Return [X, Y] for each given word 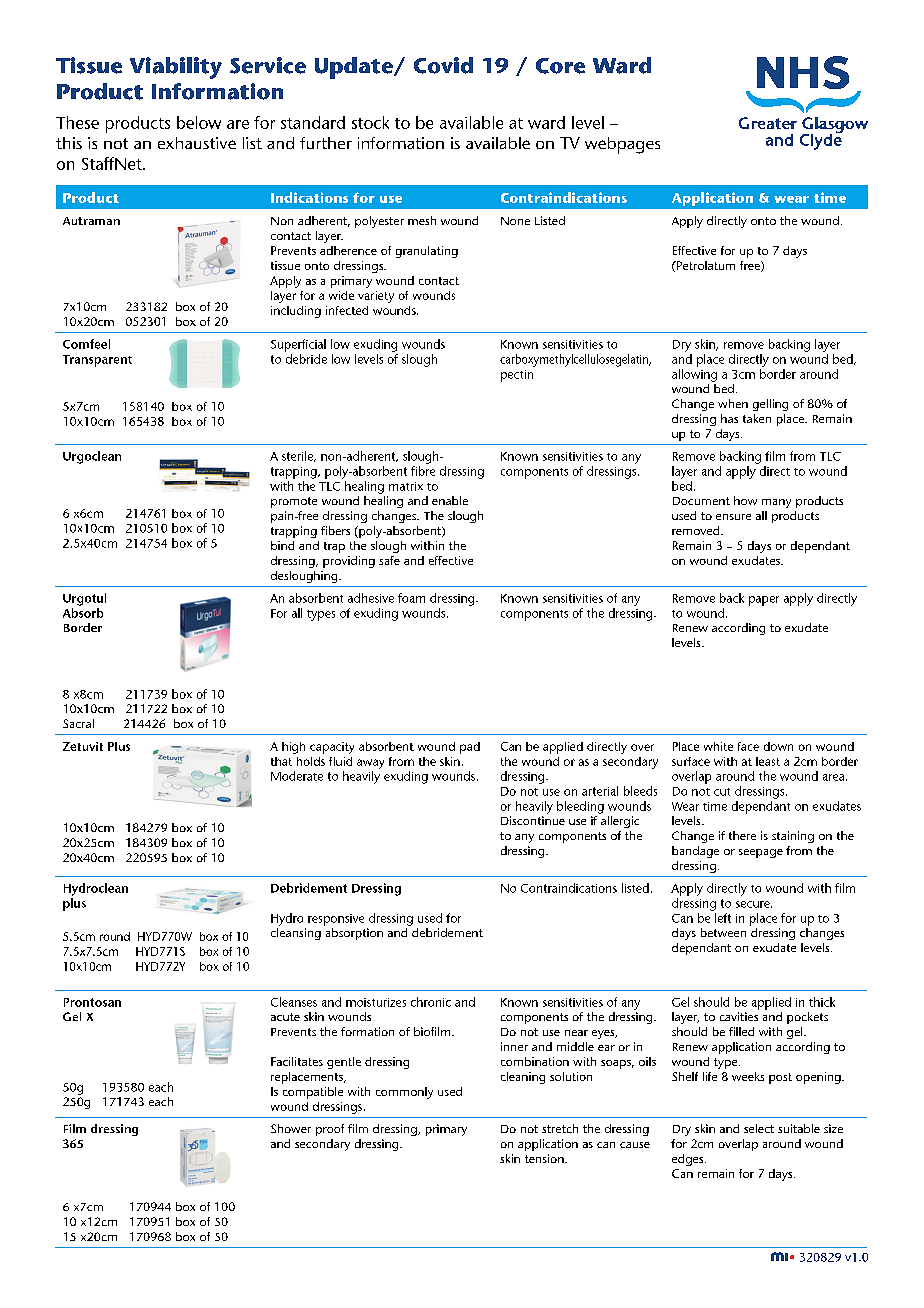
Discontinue [533, 820]
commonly [404, 1093]
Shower [291, 1128]
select [759, 1128]
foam [411, 598]
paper [764, 601]
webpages [622, 145]
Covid [443, 65]
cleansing [296, 934]
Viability [176, 68]
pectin [517, 376]
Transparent [97, 361]
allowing [694, 375]
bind [282, 545]
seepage [761, 853]
